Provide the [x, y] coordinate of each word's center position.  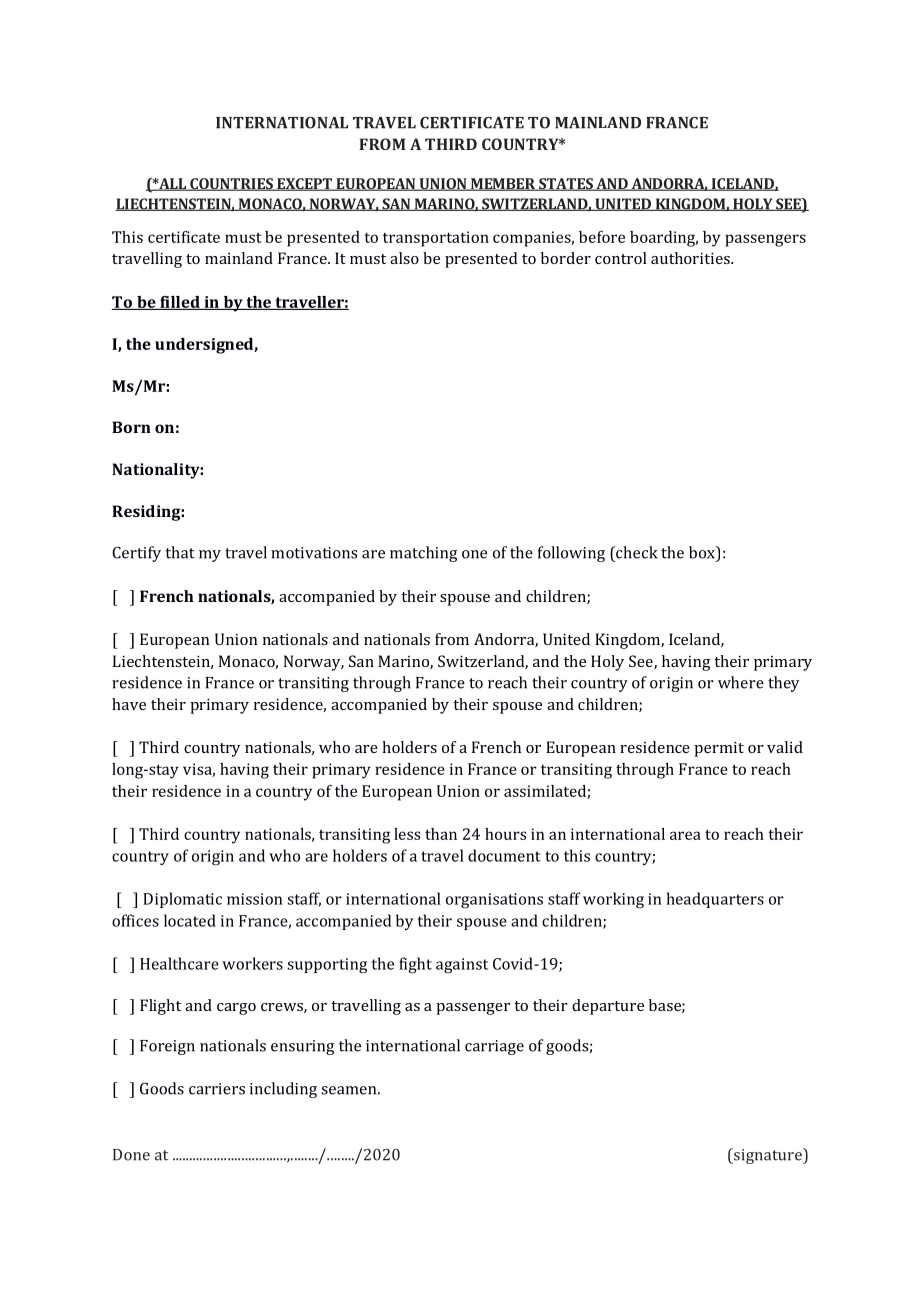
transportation [436, 239]
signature [768, 1156]
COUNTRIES [231, 184]
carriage [494, 1047]
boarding [664, 239]
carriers [217, 1089]
